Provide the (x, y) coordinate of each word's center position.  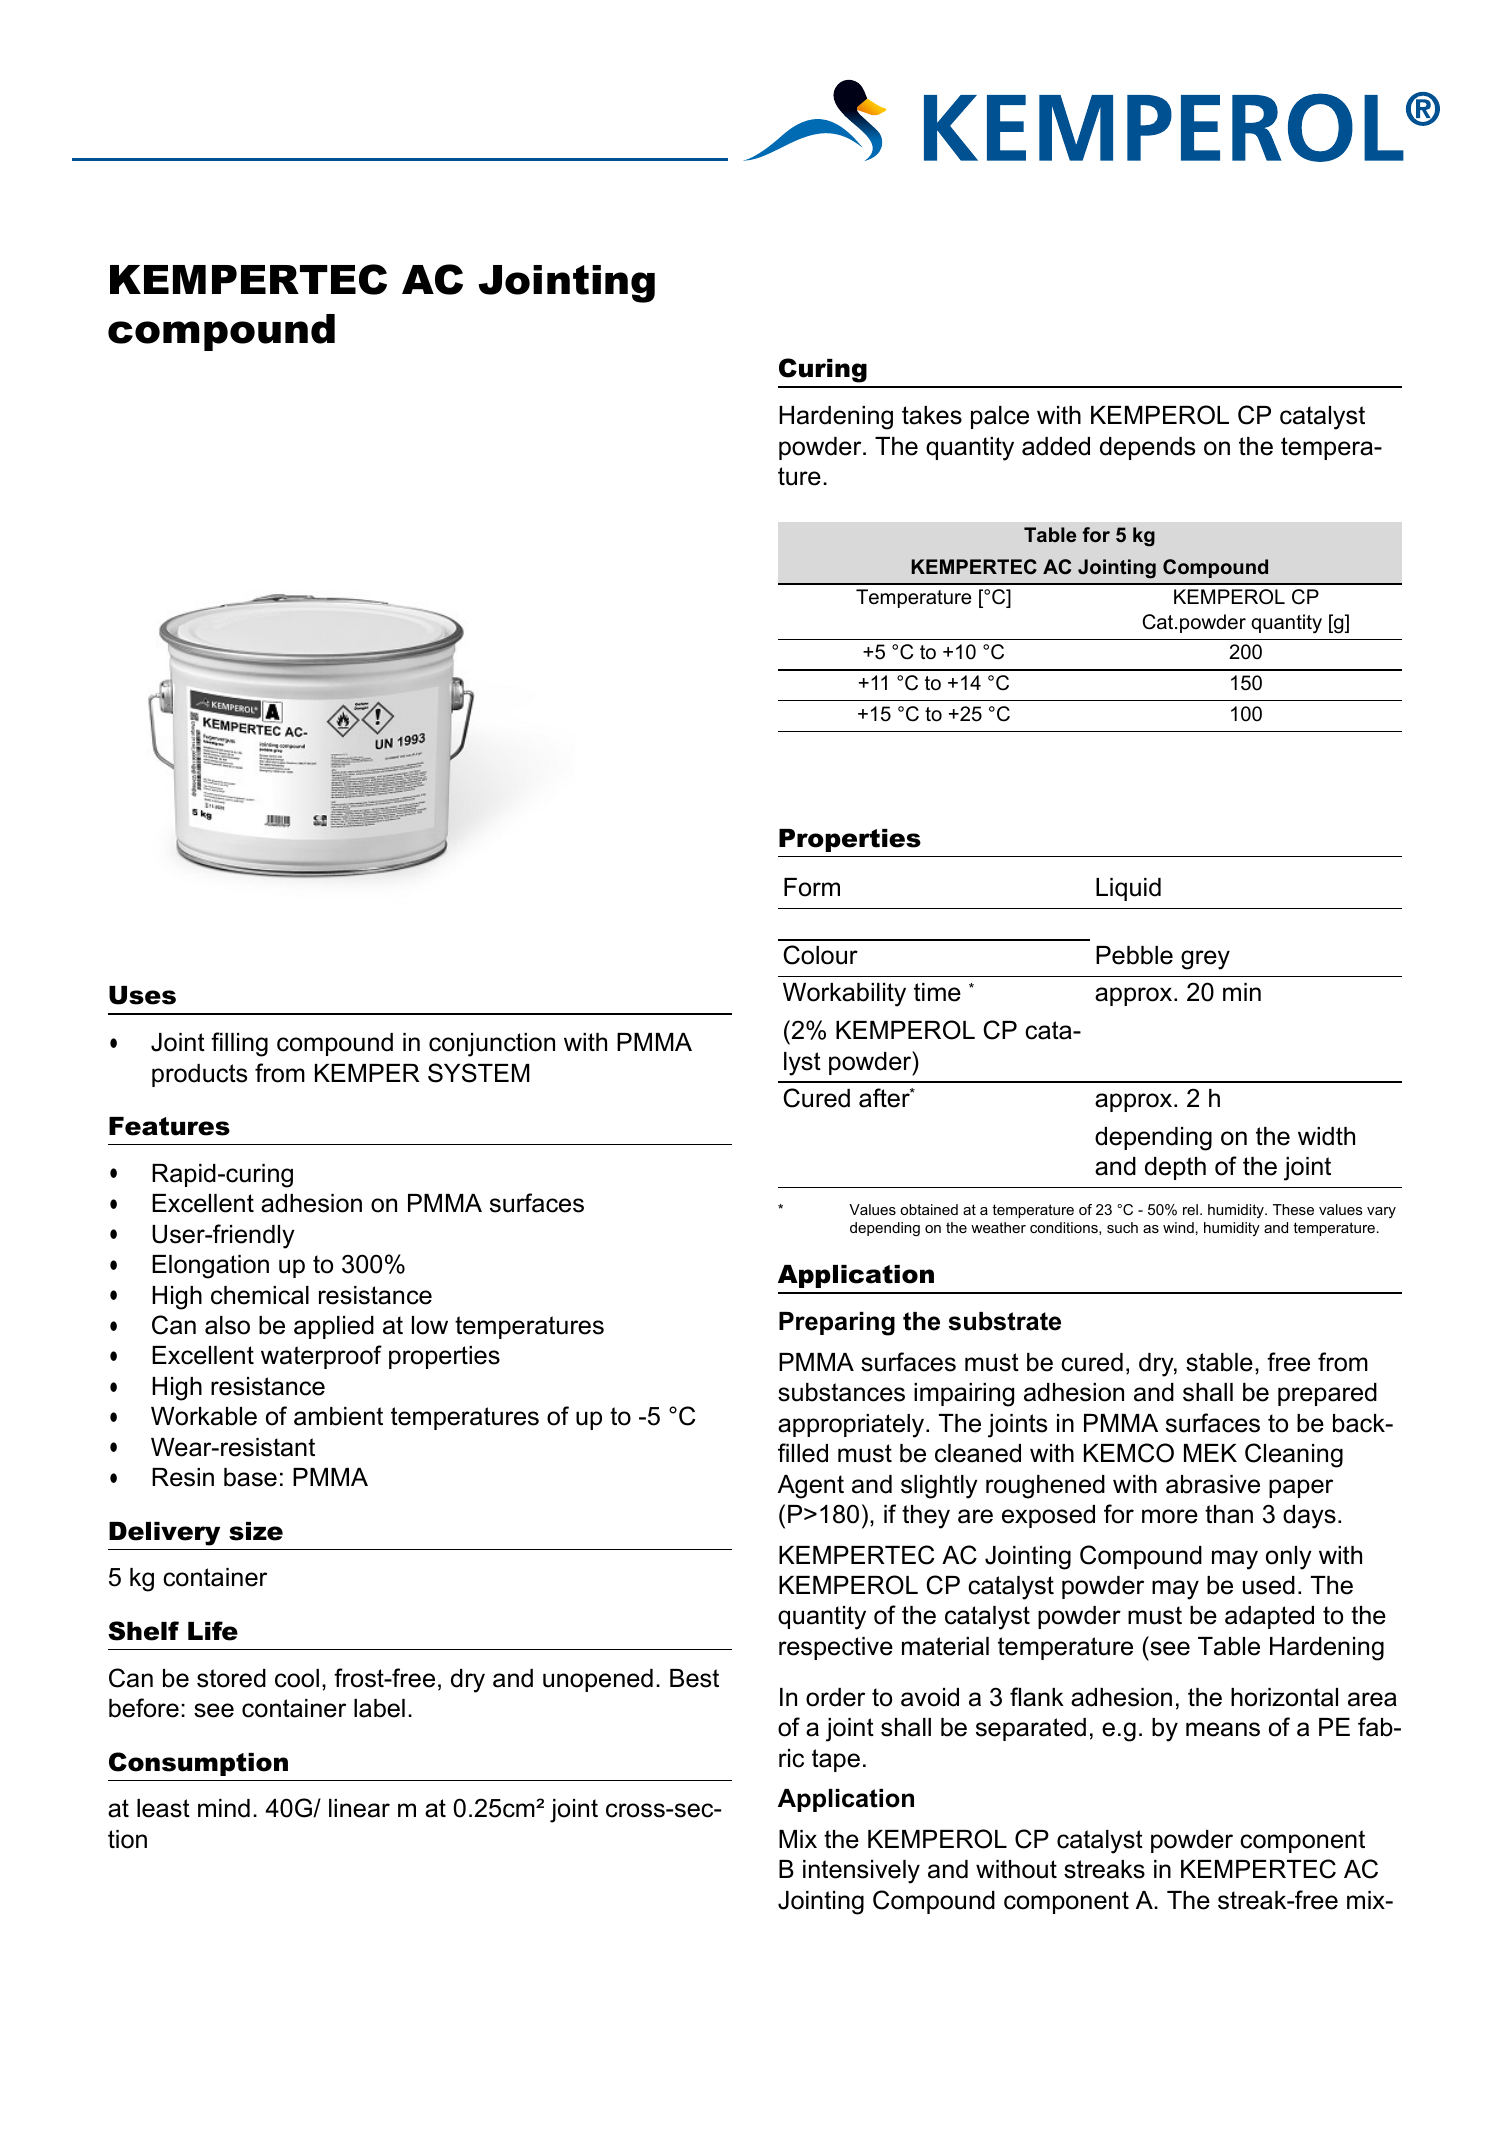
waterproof (321, 1357)
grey (1205, 960)
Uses (142, 995)
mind (224, 1808)
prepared (1327, 1394)
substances (841, 1392)
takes (932, 415)
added (1056, 446)
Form (812, 887)
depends (1147, 448)
